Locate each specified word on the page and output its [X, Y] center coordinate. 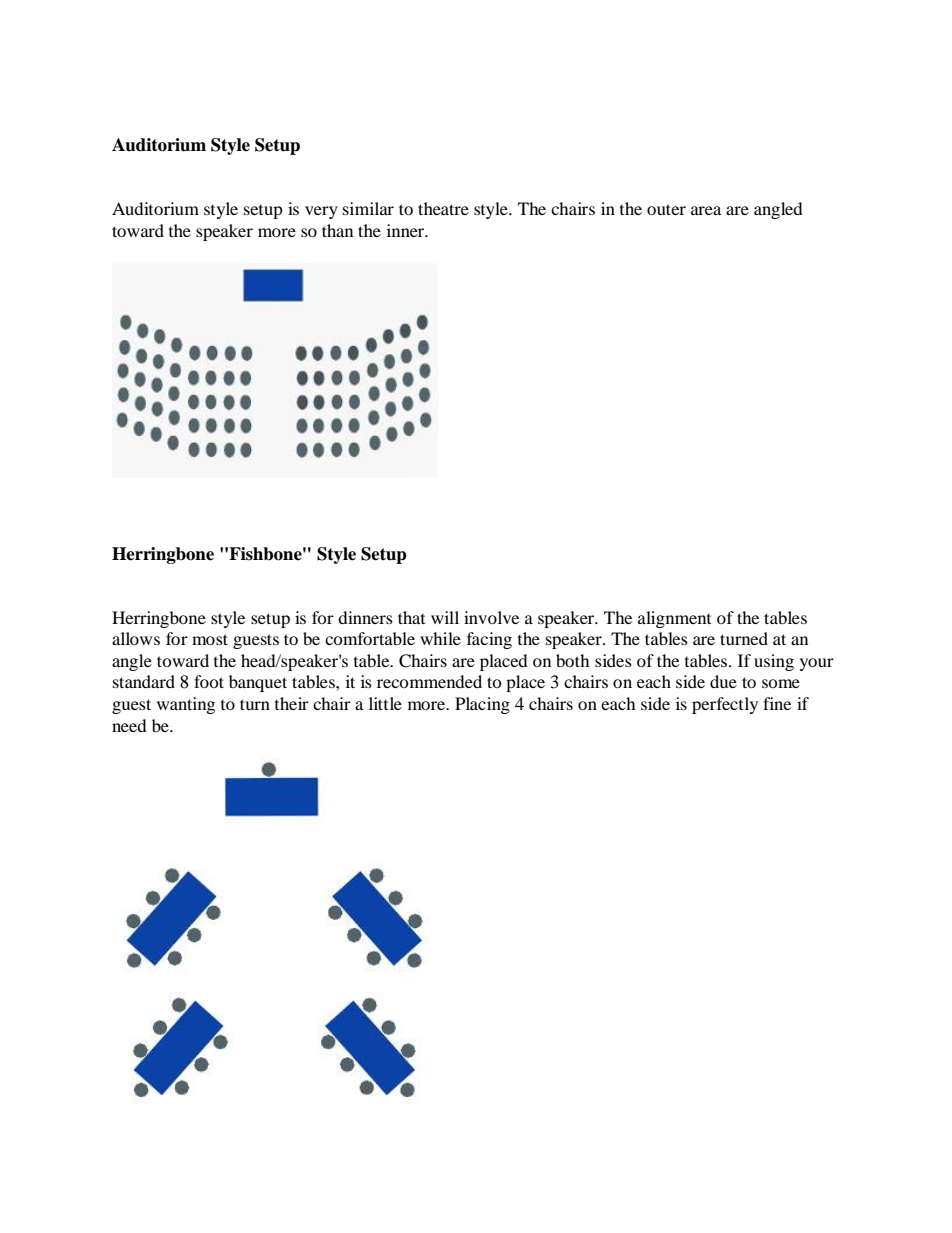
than [337, 230]
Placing [482, 705]
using [774, 662]
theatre [443, 208]
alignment [674, 619]
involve [491, 617]
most [210, 639]
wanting [186, 705]
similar [368, 208]
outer [666, 209]
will [445, 617]
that [411, 617]
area [706, 210]
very [321, 212]
